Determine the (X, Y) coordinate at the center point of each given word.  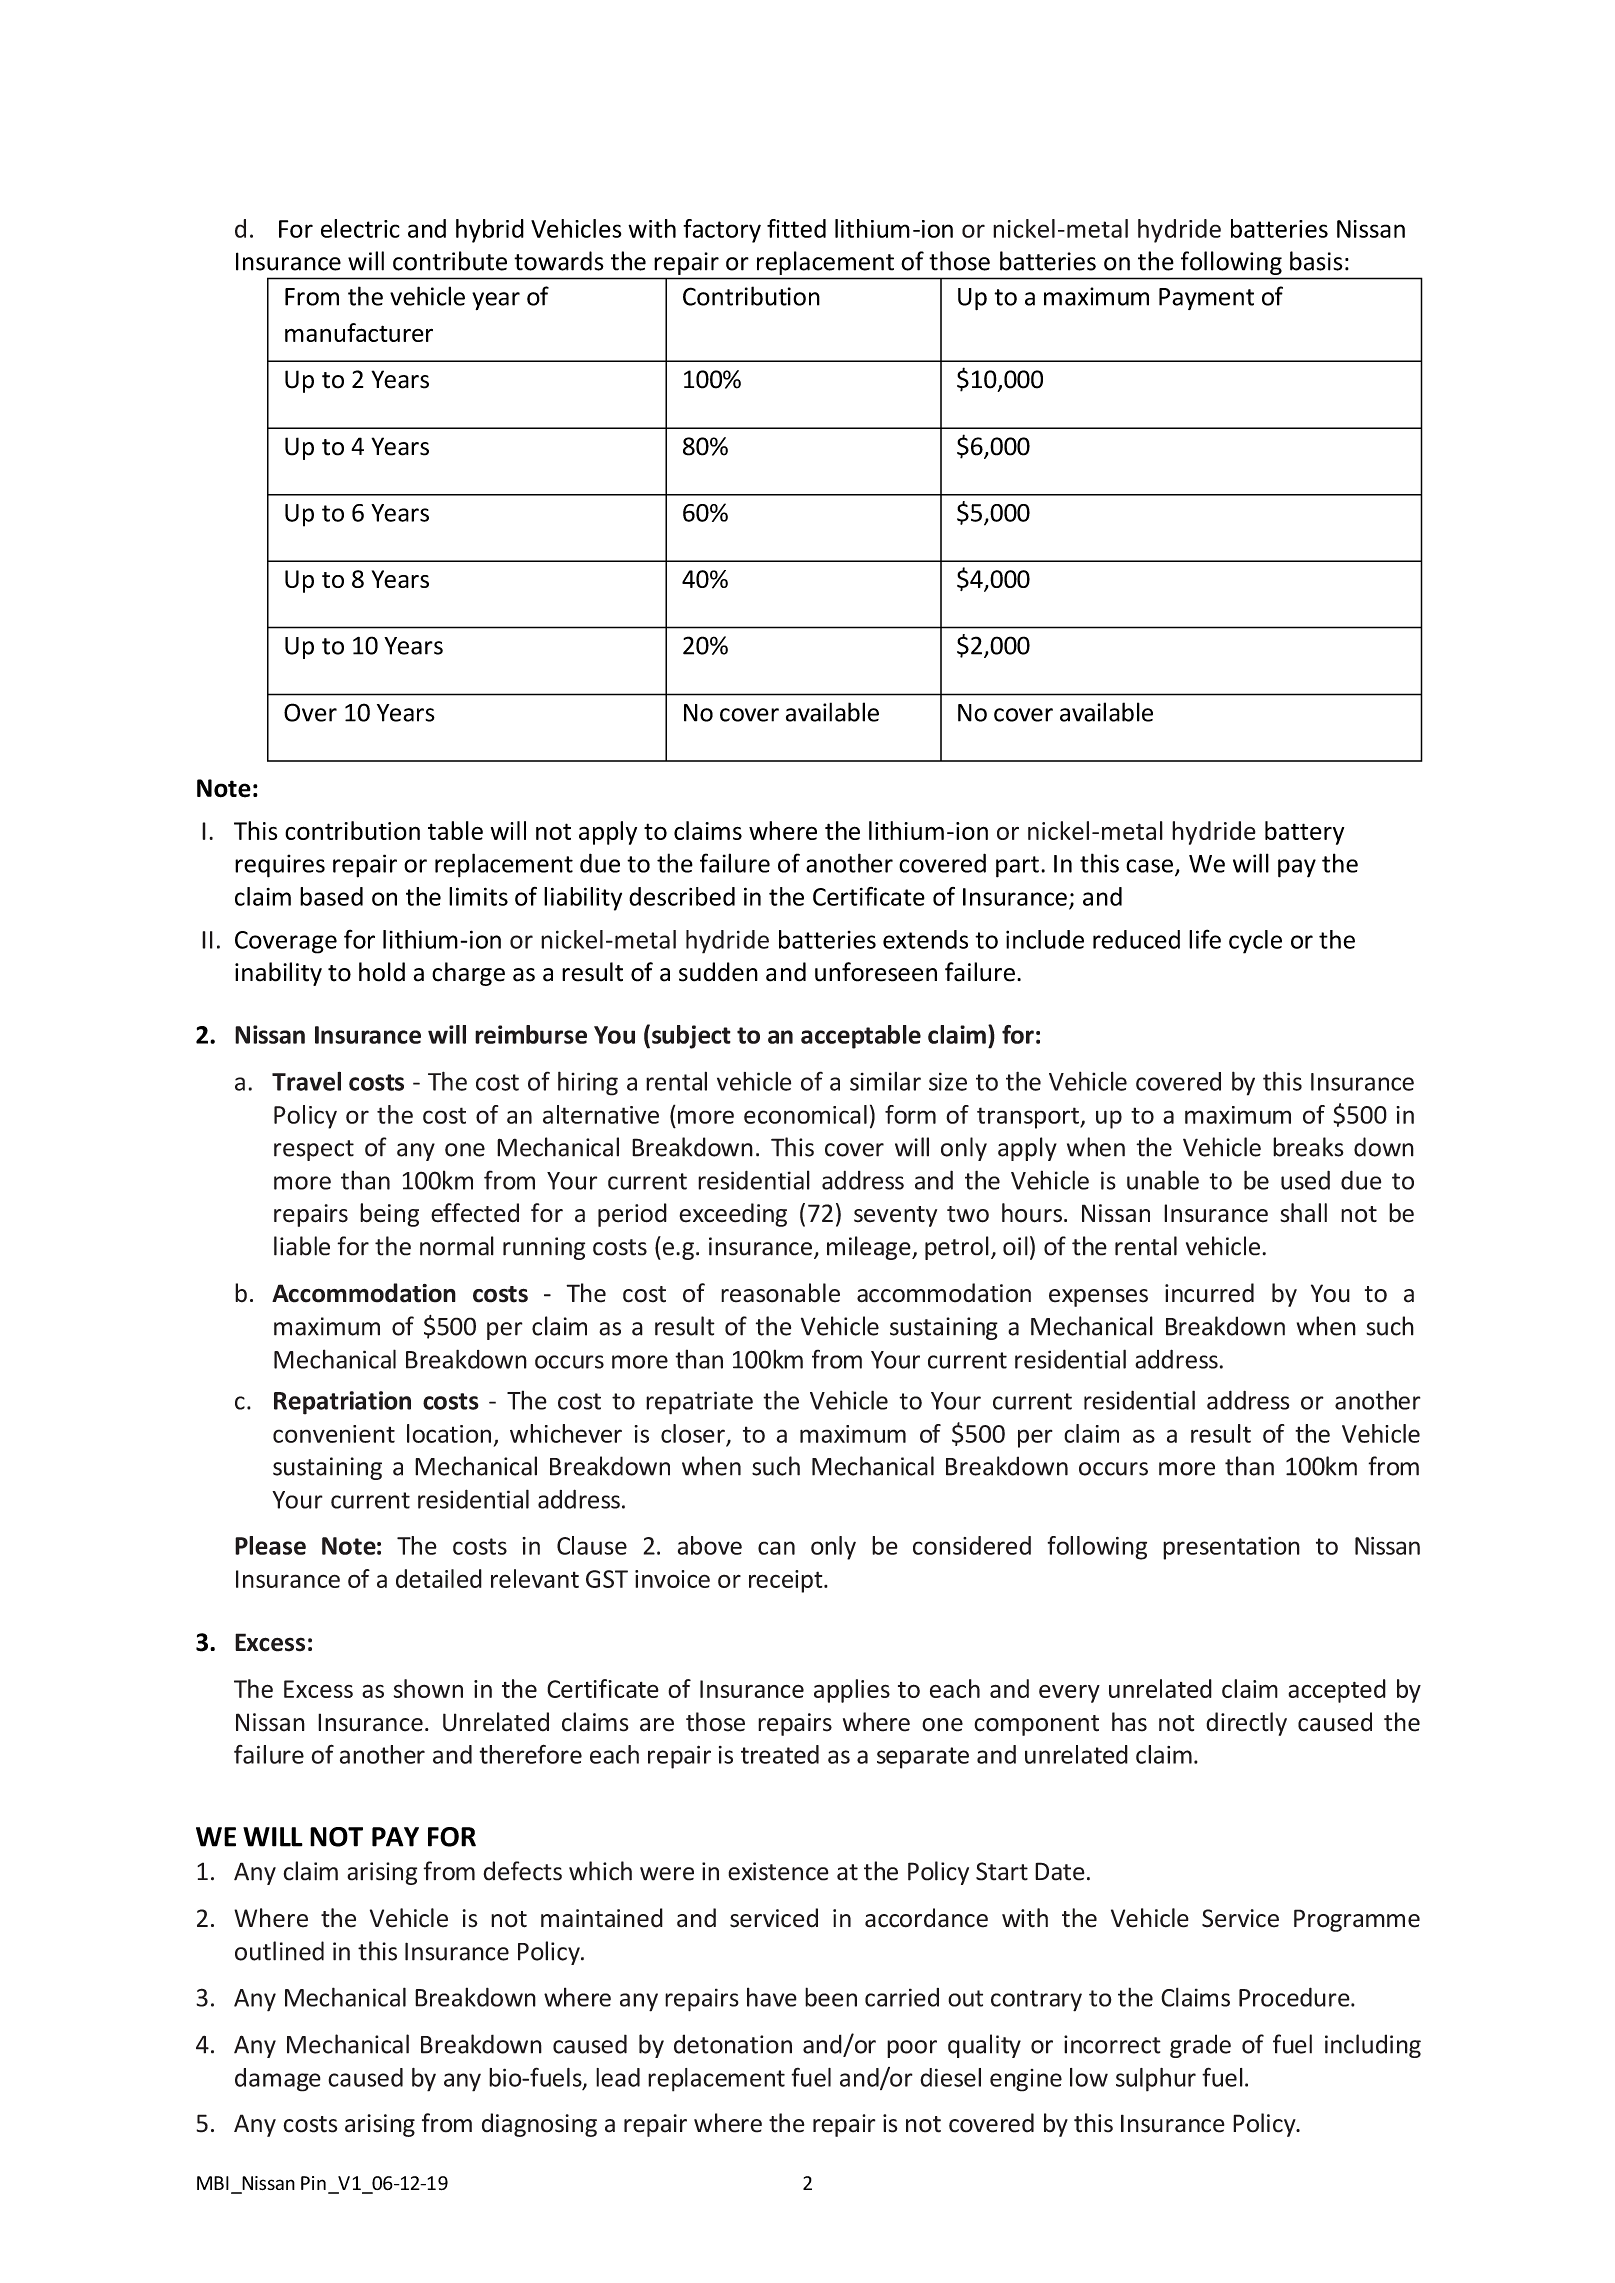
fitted (796, 228)
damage (278, 2080)
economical (805, 1114)
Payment (1206, 299)
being (389, 1215)
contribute (450, 261)
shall (1303, 1213)
